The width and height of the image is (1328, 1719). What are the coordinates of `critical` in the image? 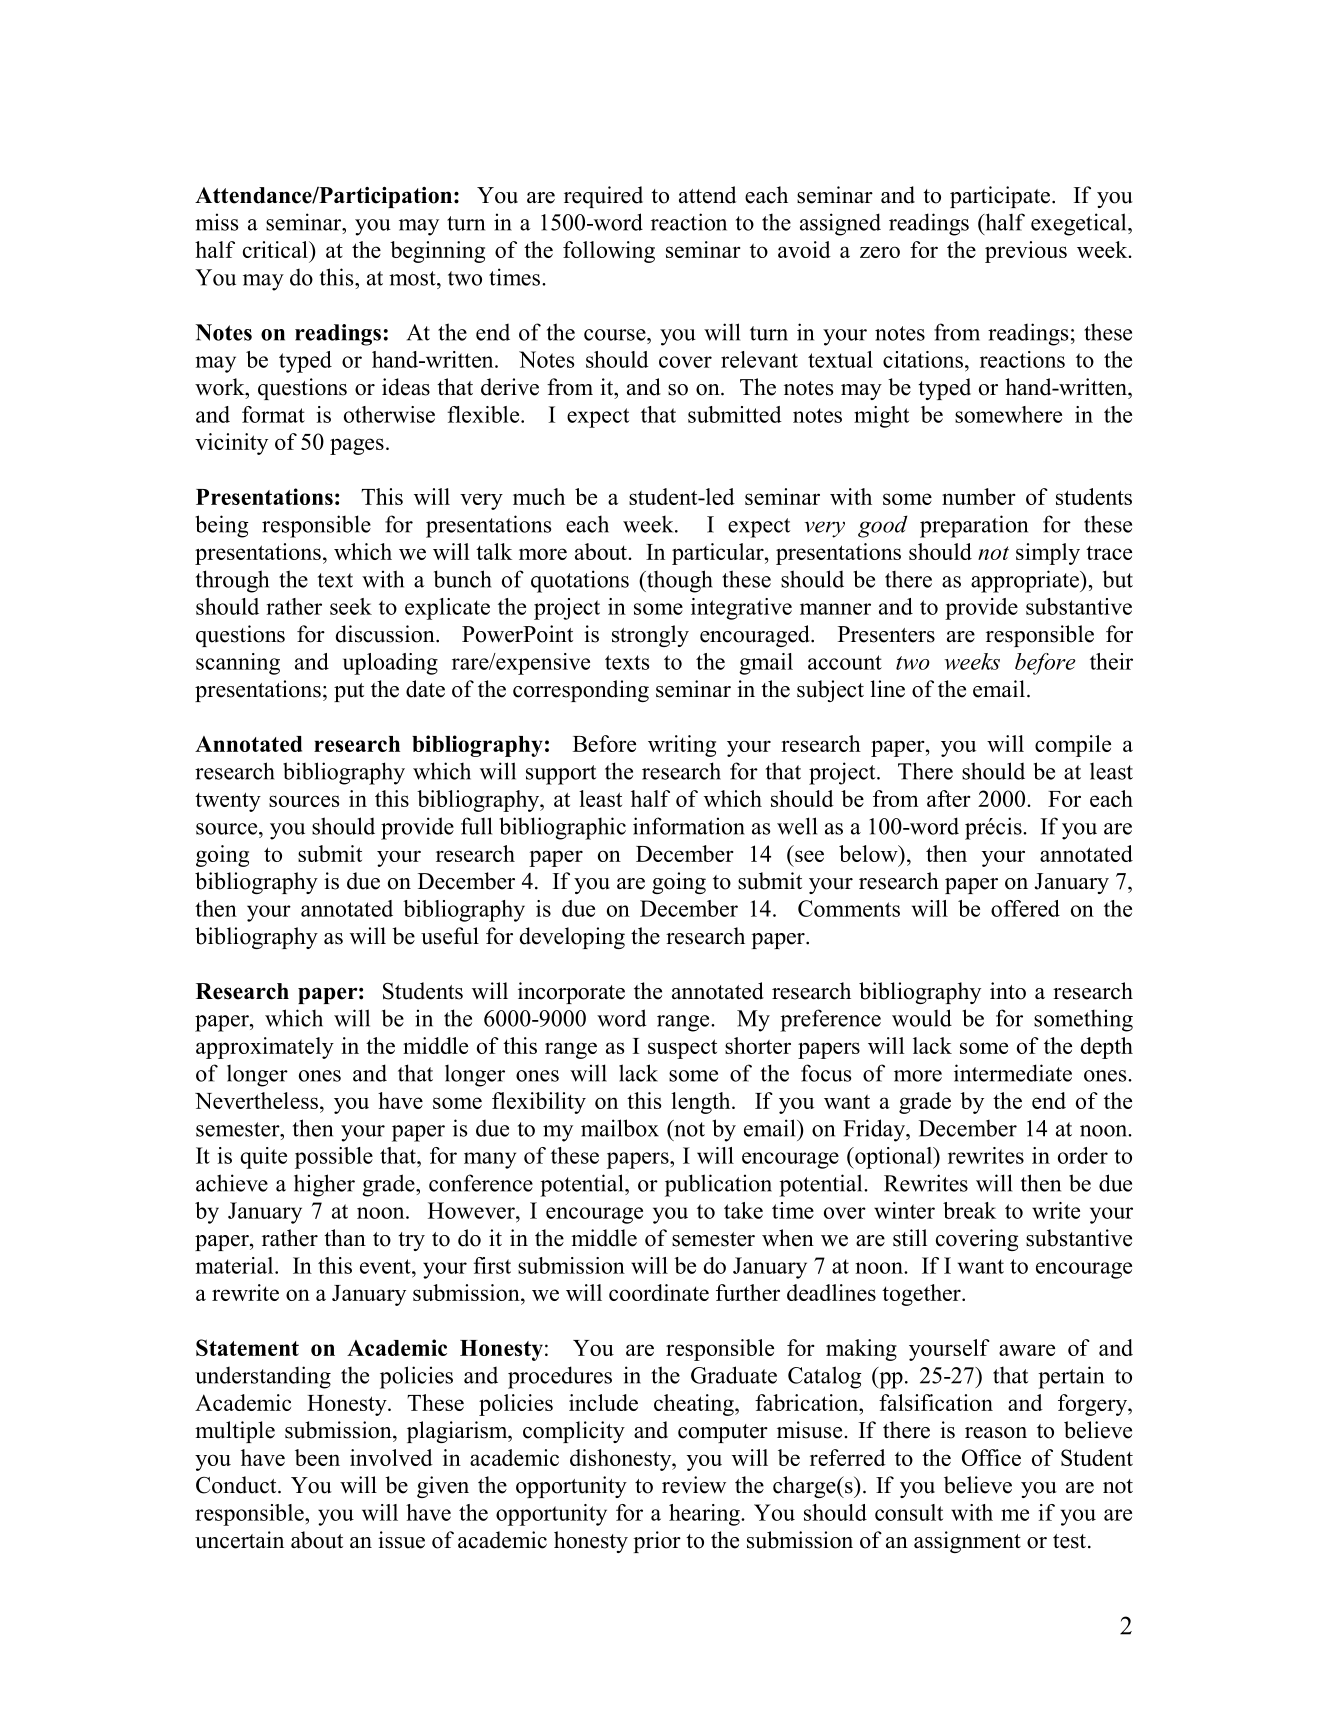 It's located at (276, 249).
